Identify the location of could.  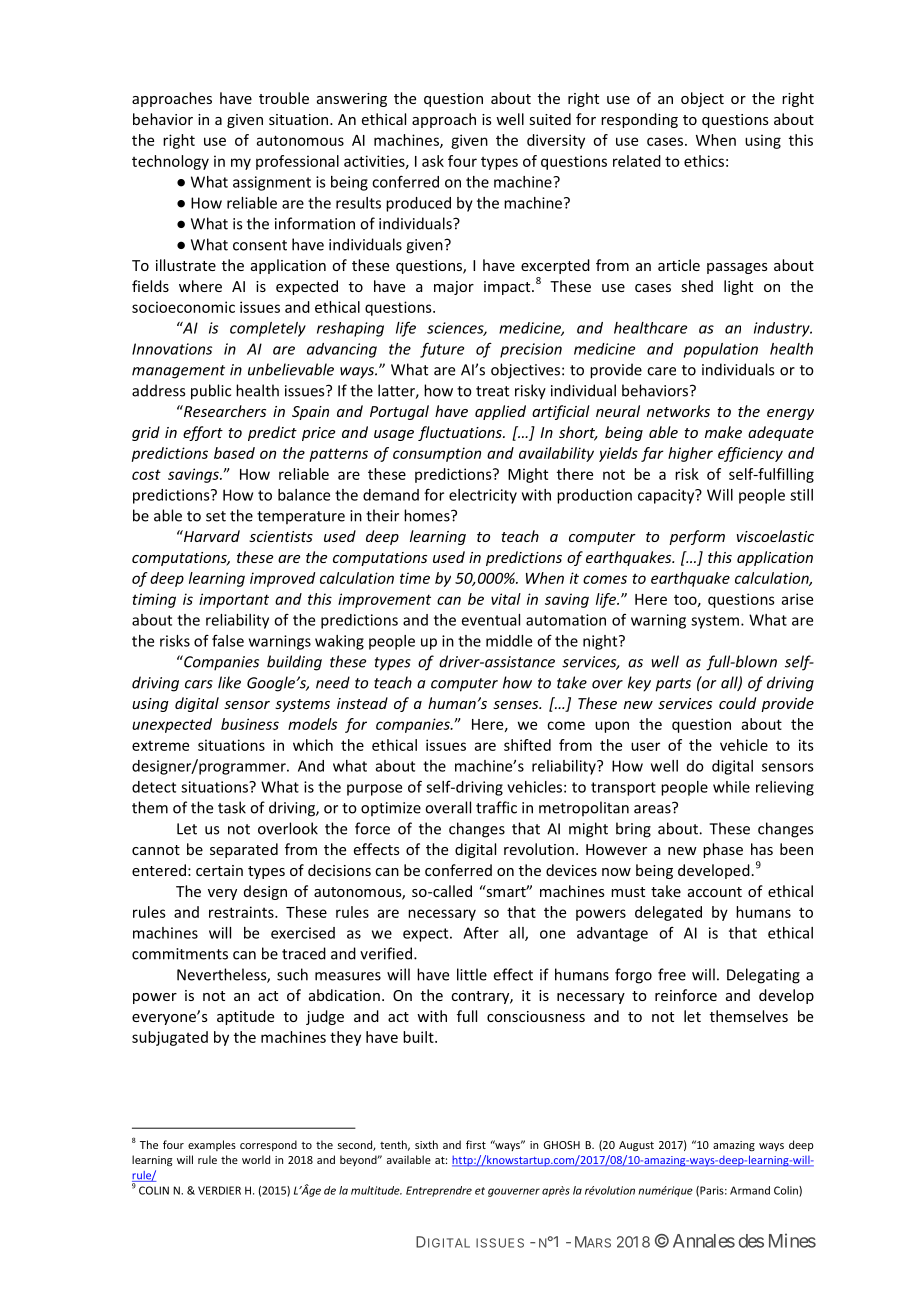
(737, 703).
